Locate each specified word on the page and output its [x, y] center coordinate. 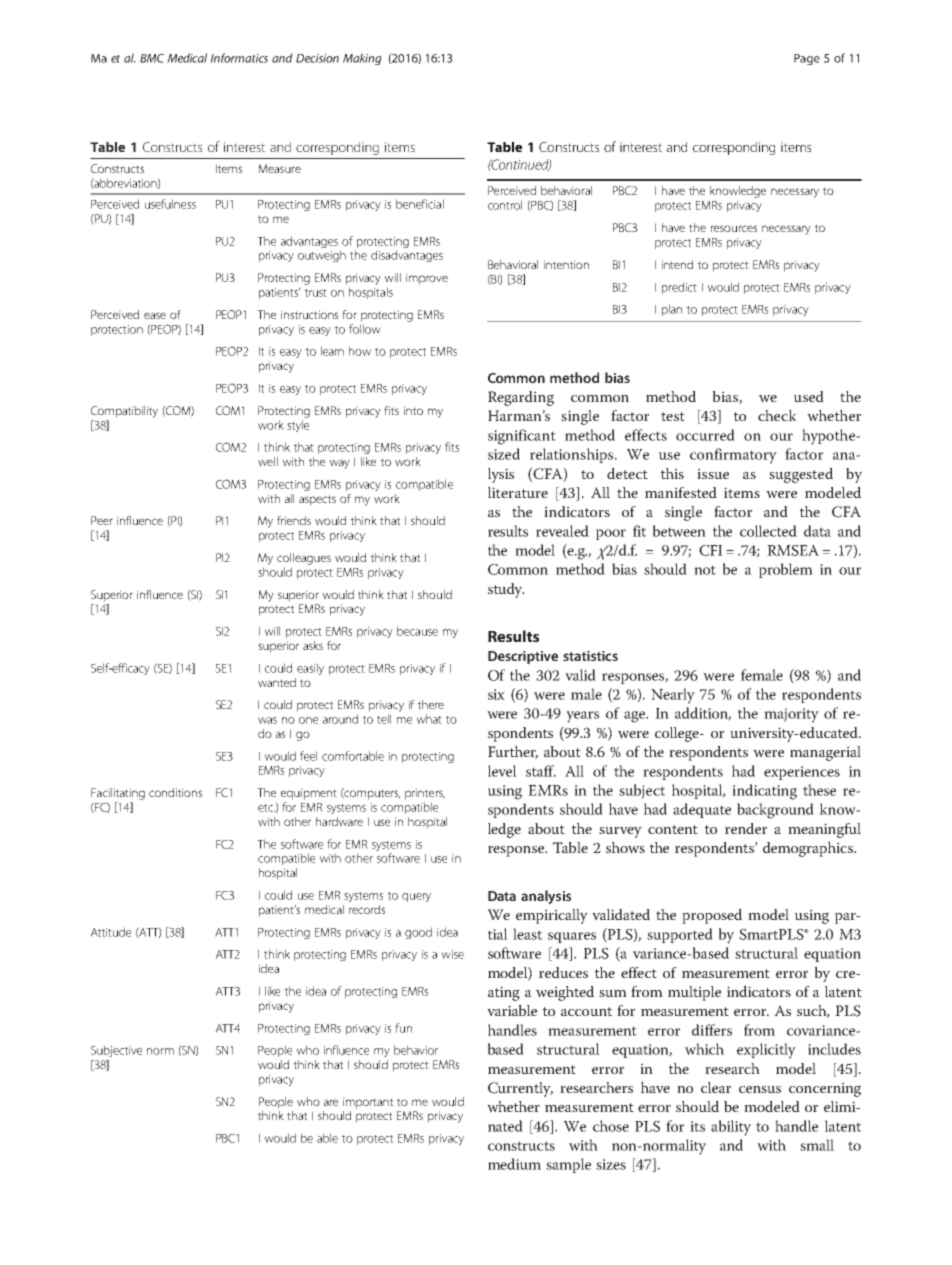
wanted [277, 682]
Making [362, 59]
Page [807, 59]
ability [731, 1128]
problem [786, 570]
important [368, 1103]
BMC [152, 58]
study [506, 590]
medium [514, 1164]
